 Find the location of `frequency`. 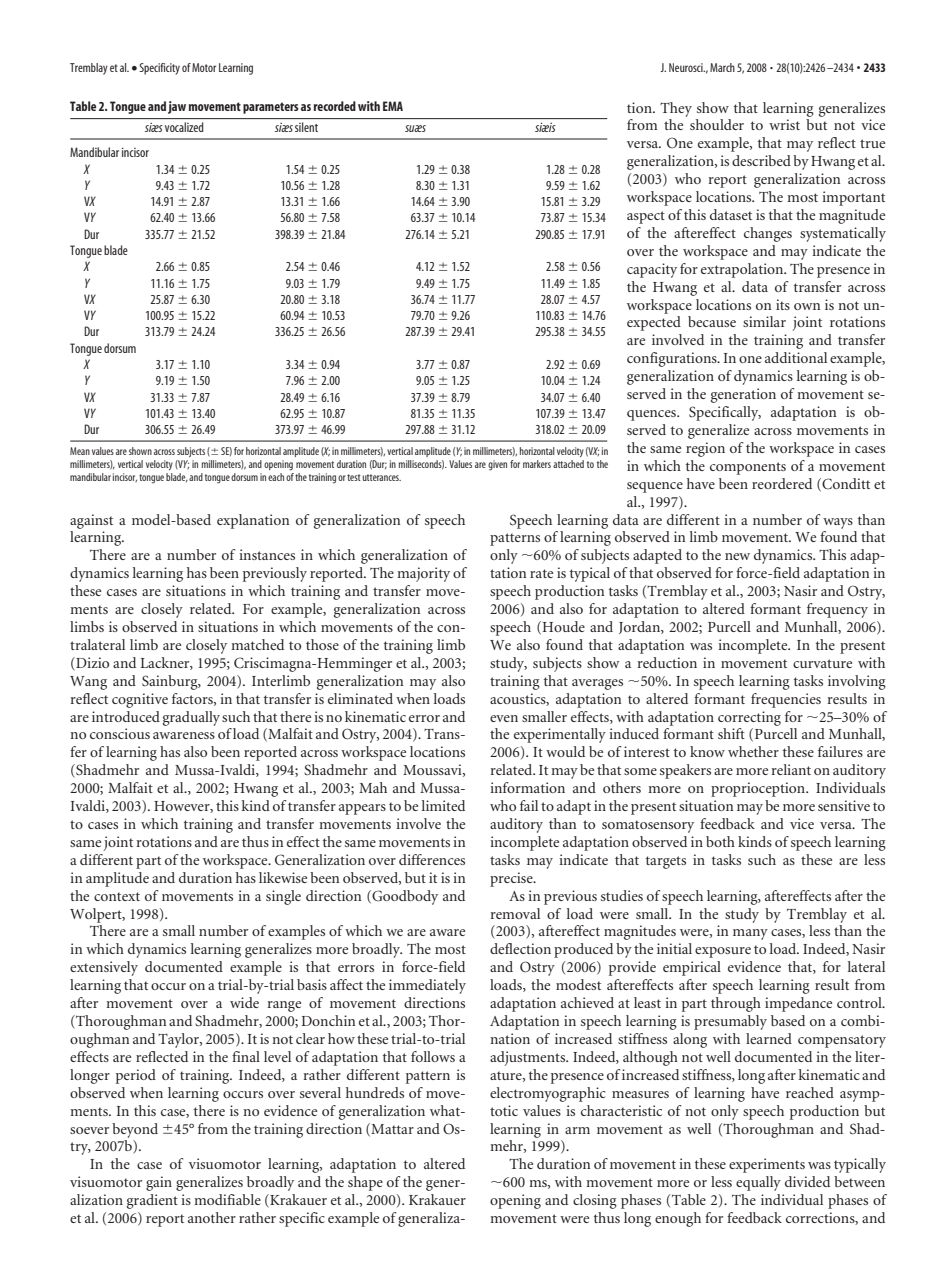

frequency is located at coordinates (837, 610).
